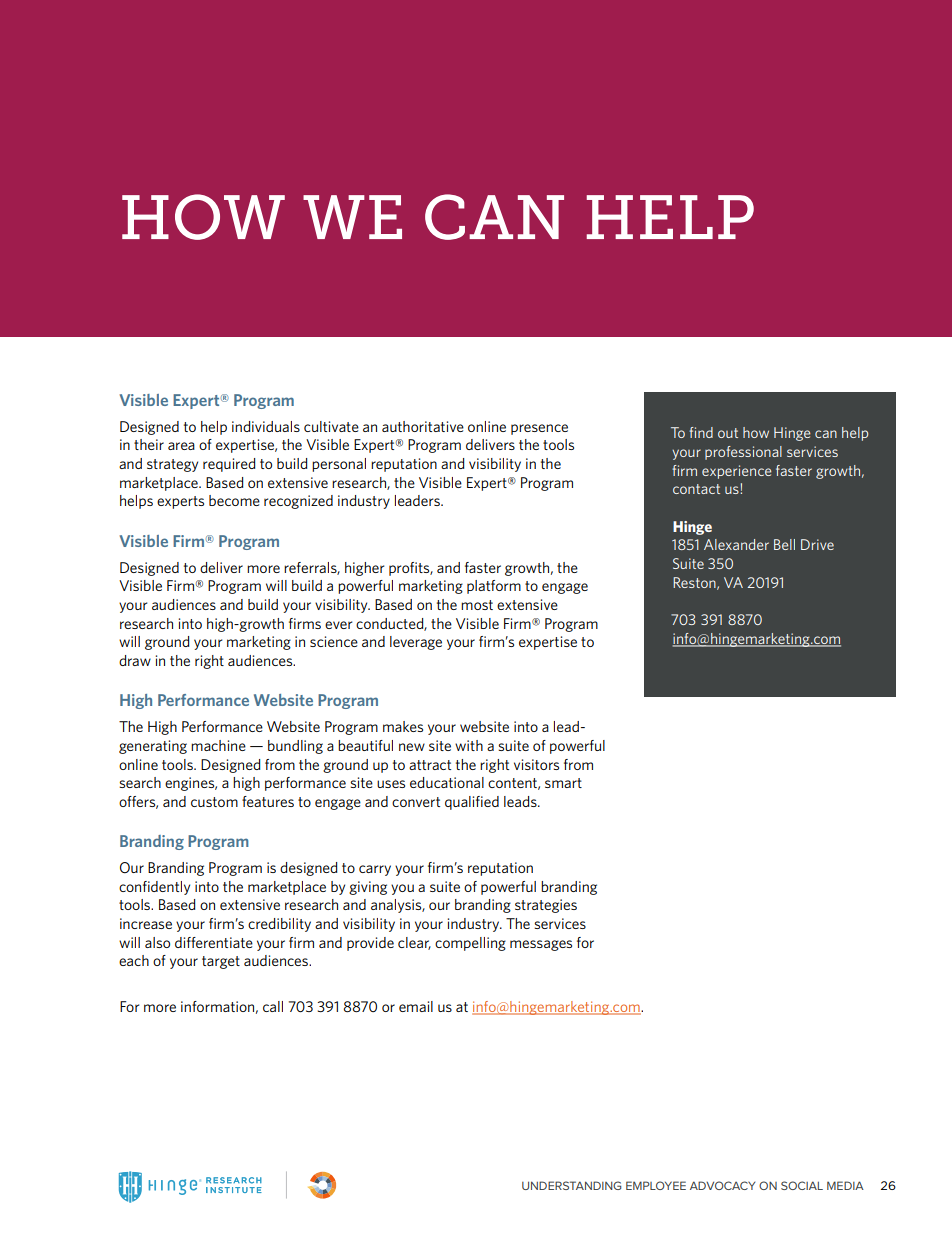 This screenshot has width=952, height=1233. I want to click on ADVOCACY, so click(722, 1185).
